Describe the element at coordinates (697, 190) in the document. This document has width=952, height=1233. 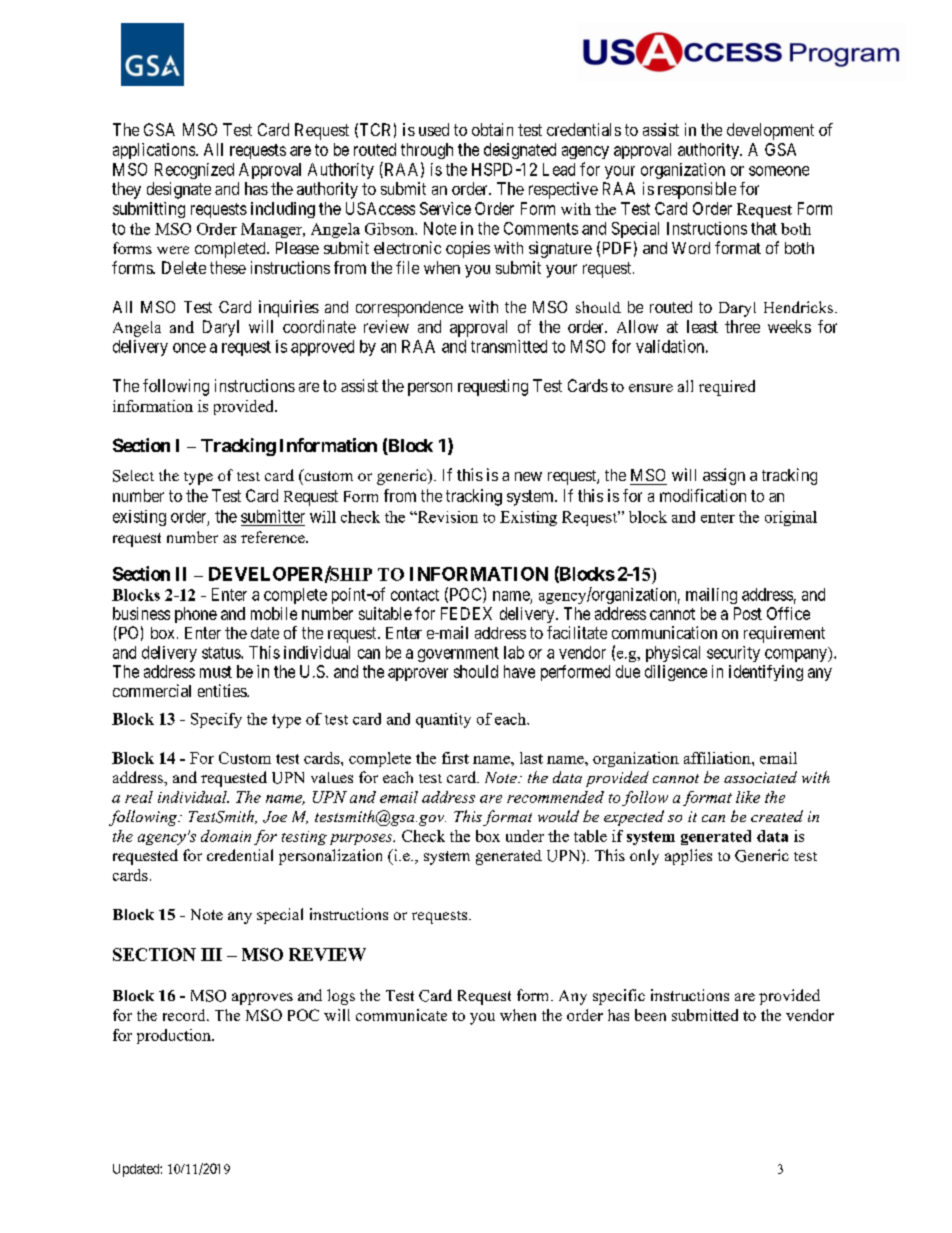
I see `responsible` at that location.
